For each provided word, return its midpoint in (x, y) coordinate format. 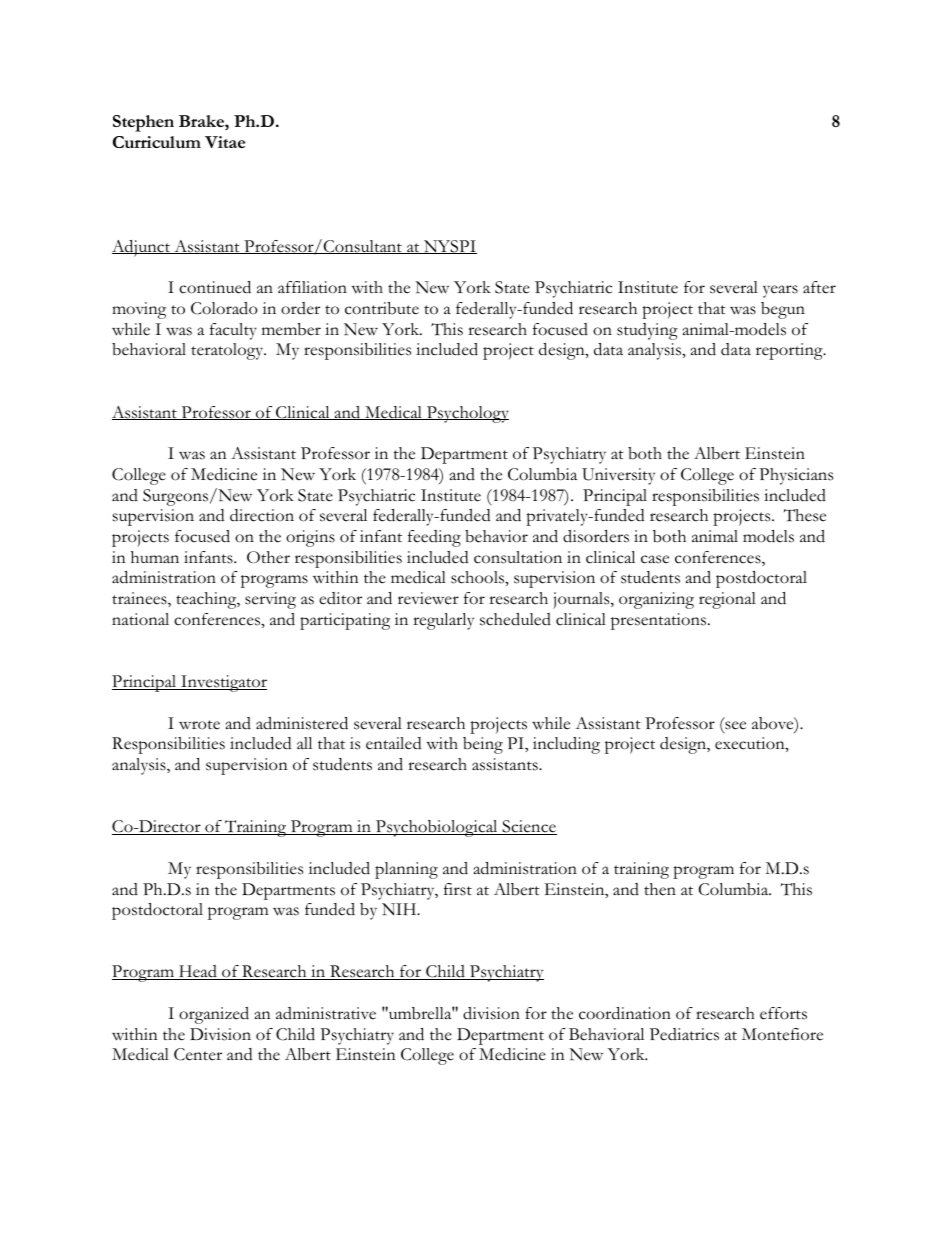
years (780, 291)
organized (214, 1015)
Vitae (225, 142)
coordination (625, 1013)
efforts (783, 1013)
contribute (382, 308)
